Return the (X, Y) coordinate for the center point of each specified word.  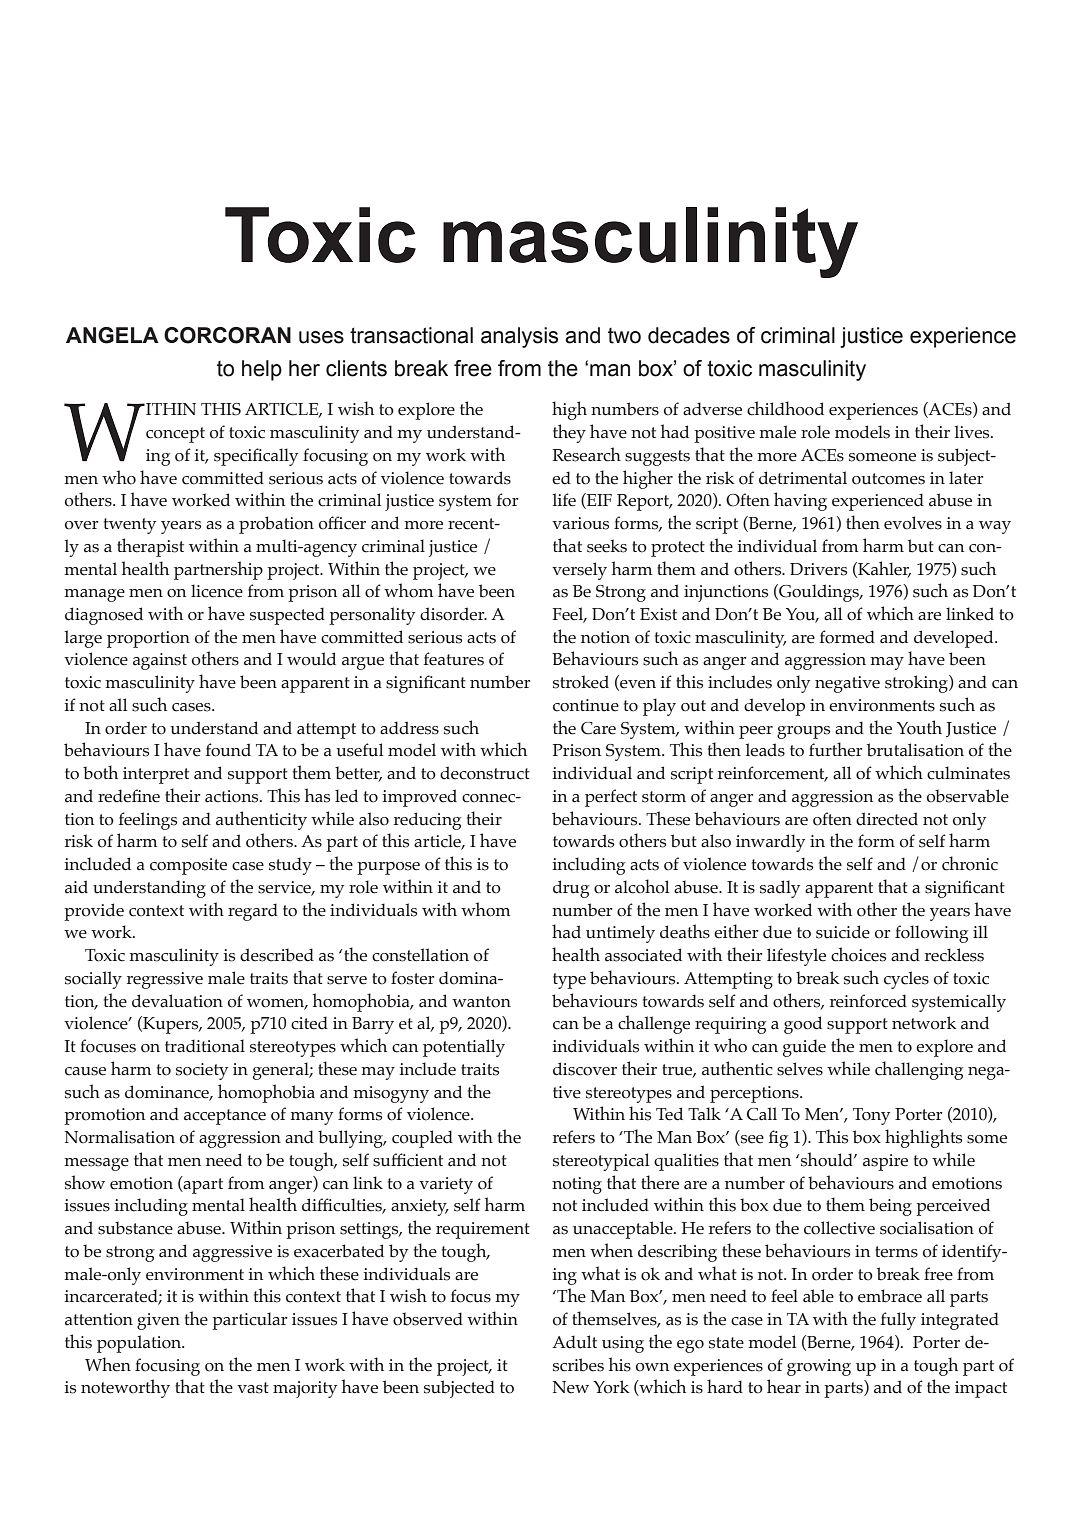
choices (858, 954)
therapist (150, 547)
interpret (156, 775)
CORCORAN (227, 335)
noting (577, 1185)
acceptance (225, 1117)
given (158, 1321)
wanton (481, 1002)
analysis (519, 337)
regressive (165, 980)
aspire (885, 1162)
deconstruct (485, 773)
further (836, 749)
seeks (607, 546)
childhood (785, 408)
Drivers (818, 569)
